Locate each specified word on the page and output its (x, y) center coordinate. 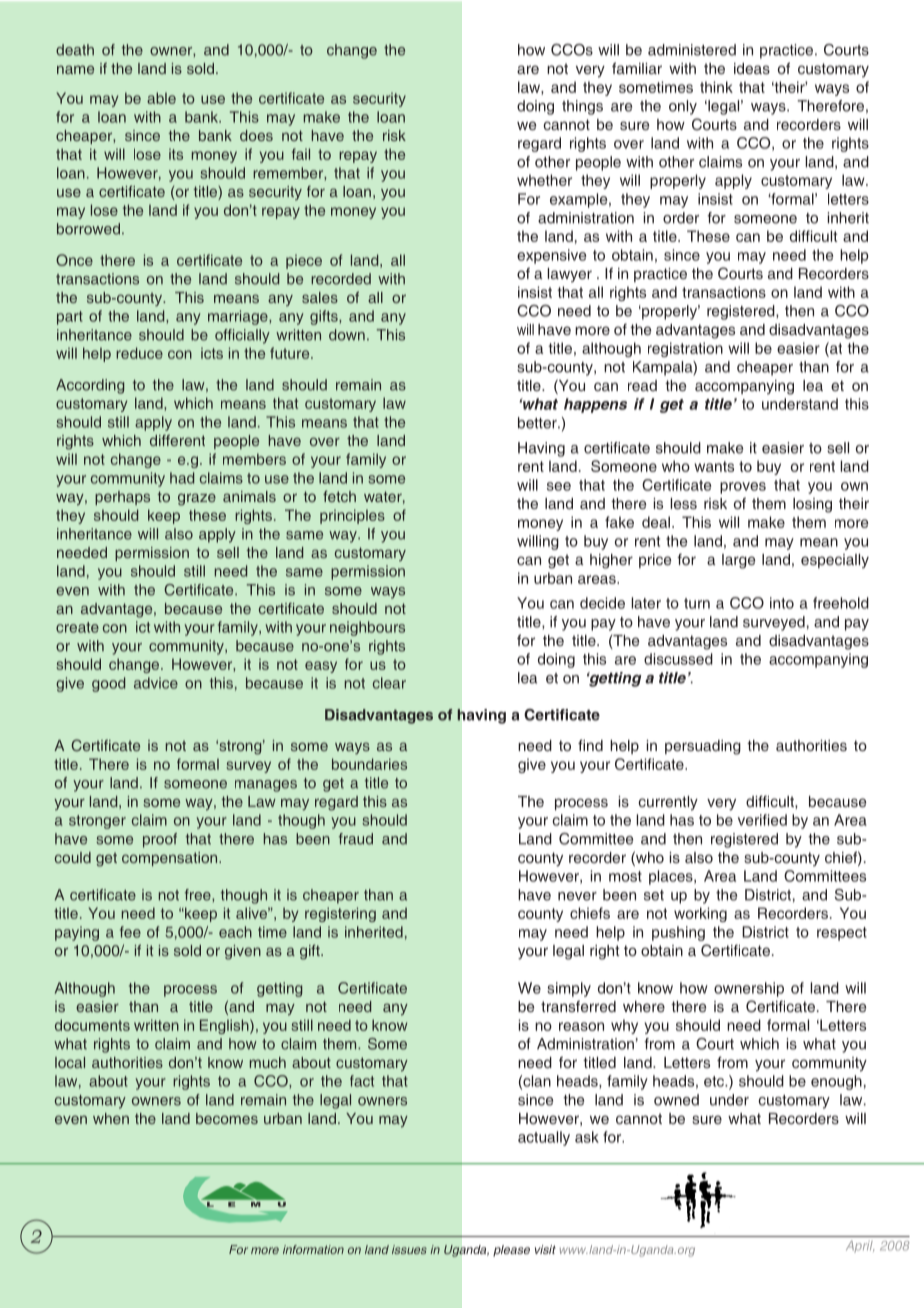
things (582, 107)
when (111, 1118)
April (860, 1247)
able (161, 98)
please (511, 1251)
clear (389, 683)
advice (156, 683)
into (782, 603)
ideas (752, 68)
